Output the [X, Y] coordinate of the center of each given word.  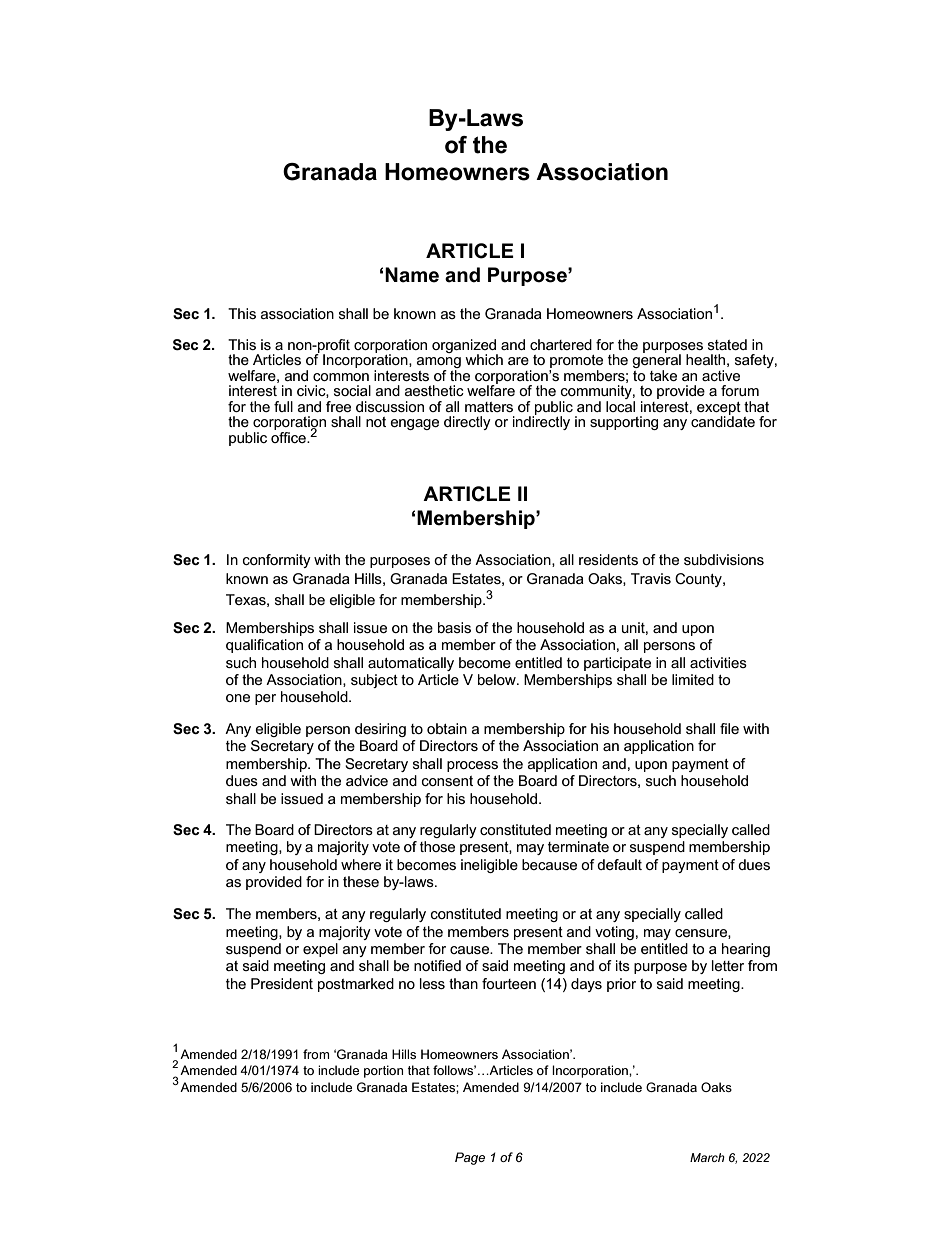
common [341, 377]
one [238, 698]
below [498, 679]
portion [383, 1071]
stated [727, 344]
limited [693, 679]
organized [465, 347]
